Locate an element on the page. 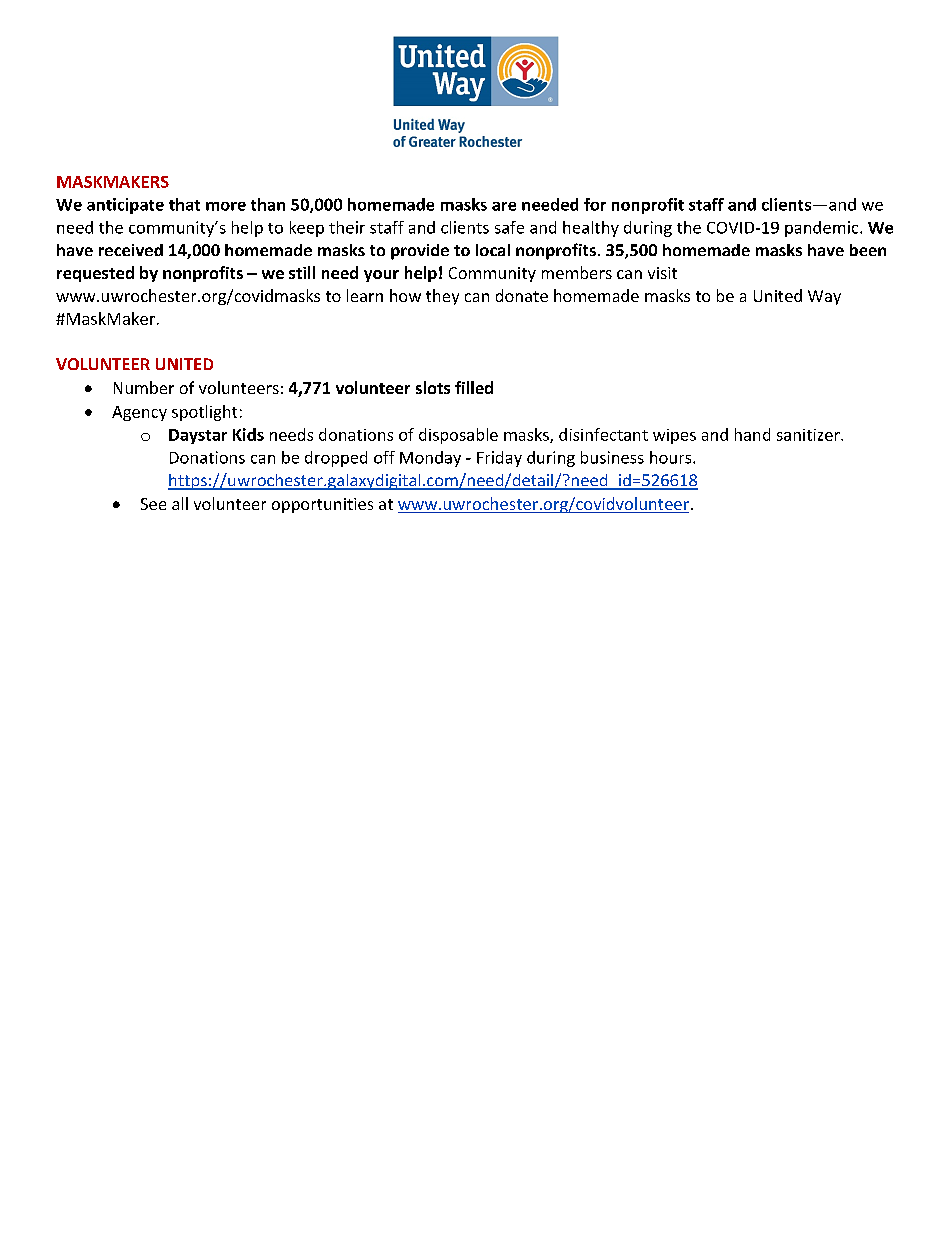 The width and height of the image is (952, 1233). that is located at coordinates (184, 204).
